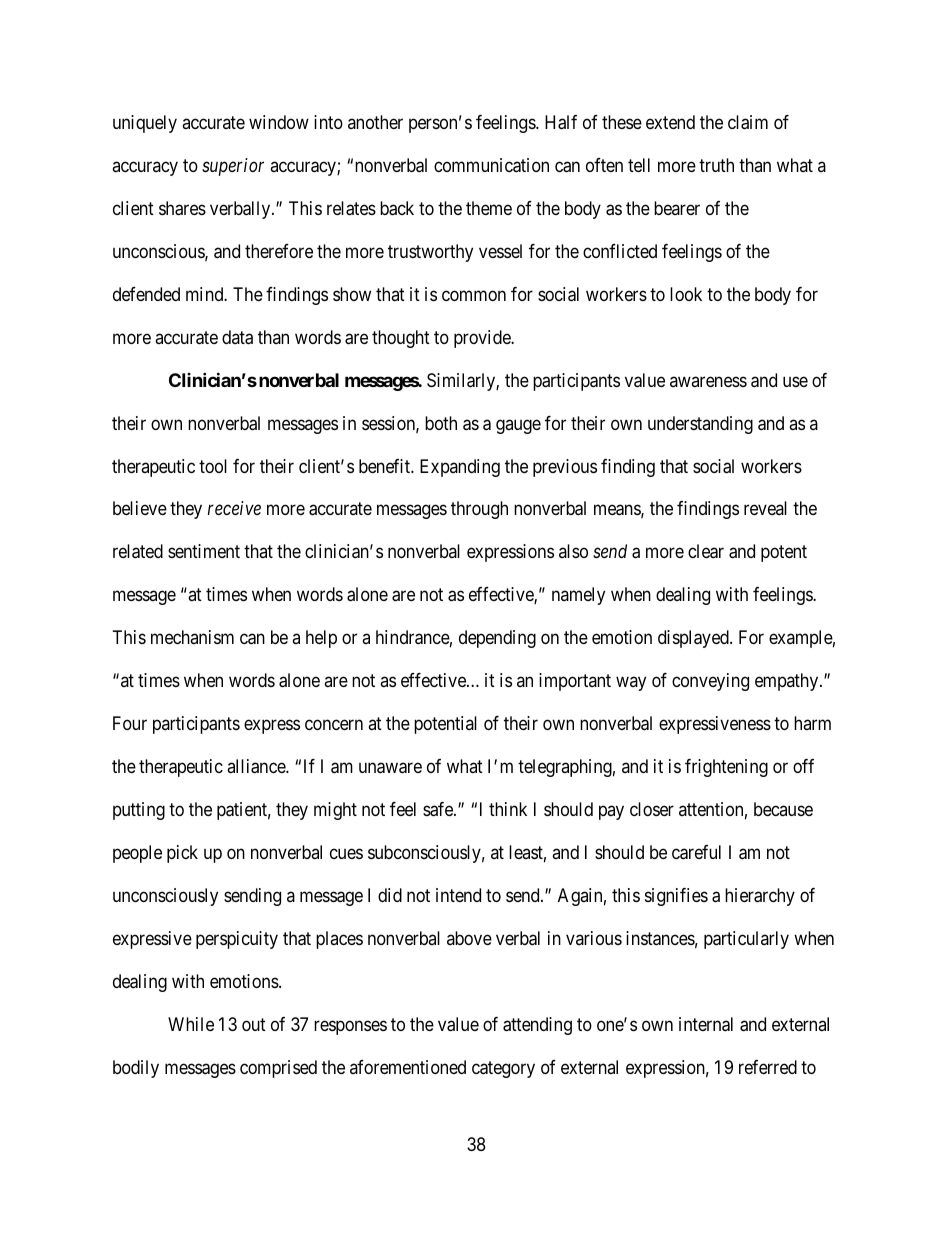  Describe the element at coordinates (233, 167) in the page. I see `superior` at that location.
